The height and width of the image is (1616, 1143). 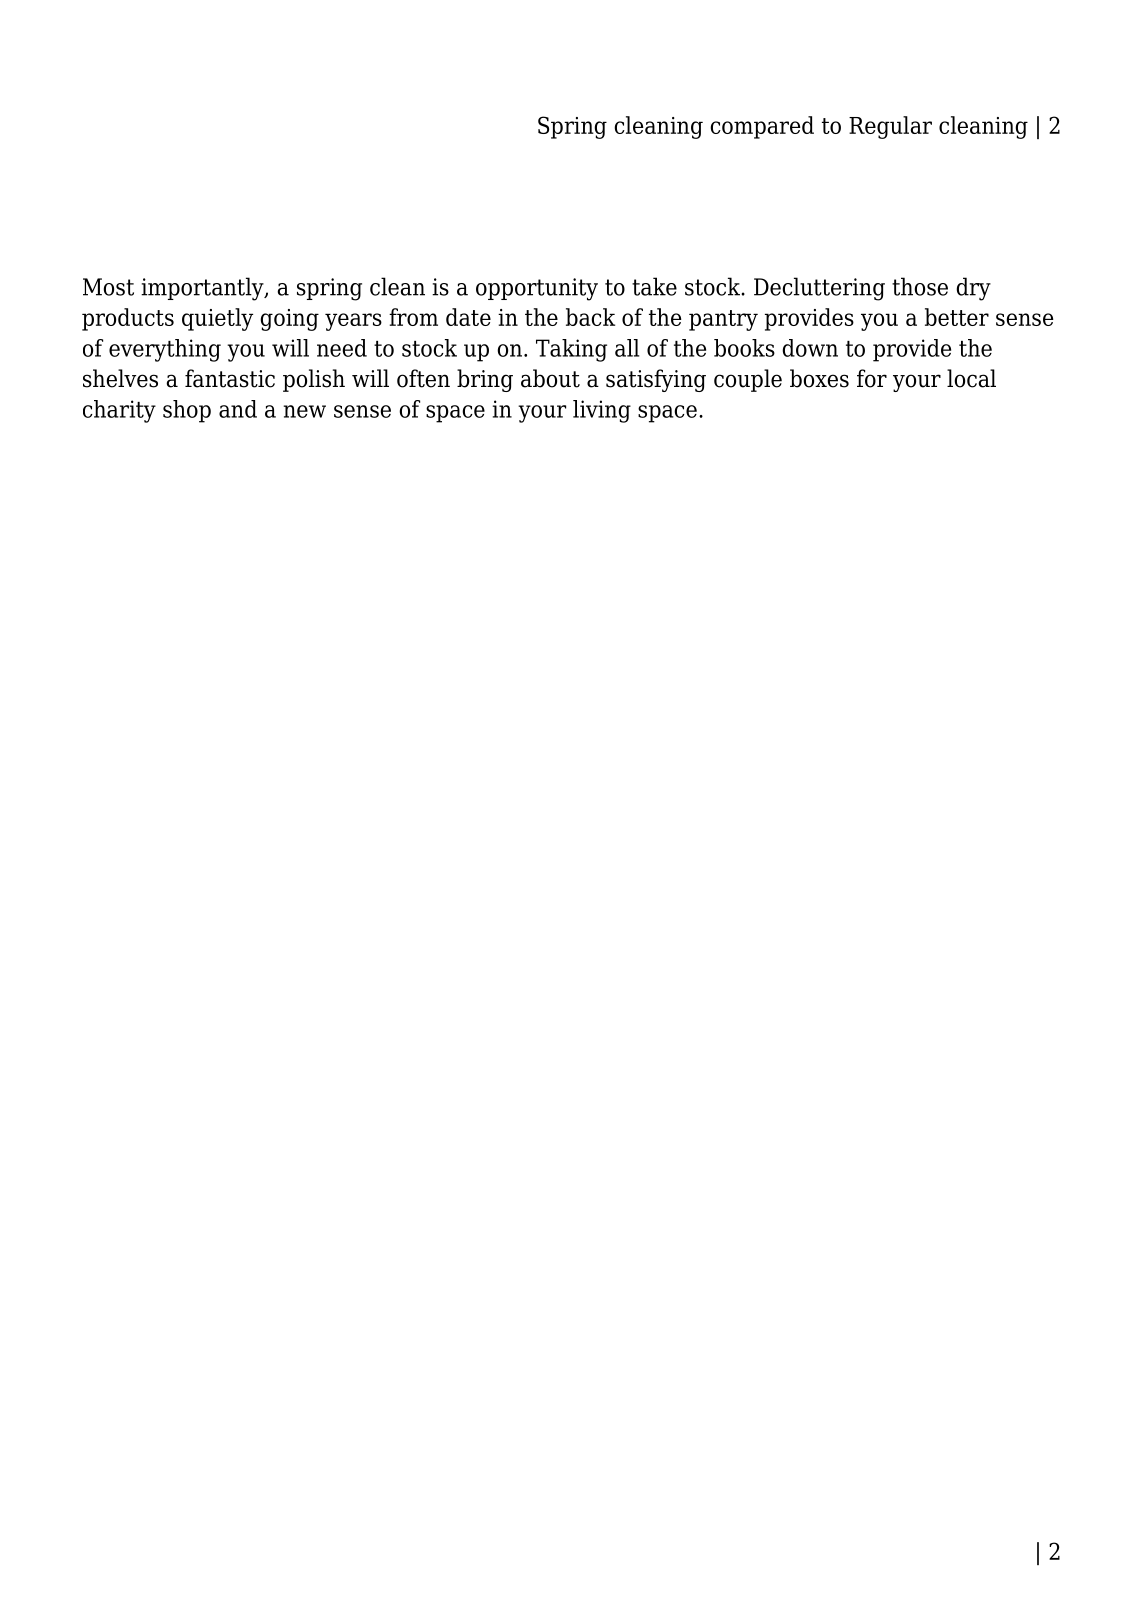 I want to click on compared, so click(x=762, y=127).
